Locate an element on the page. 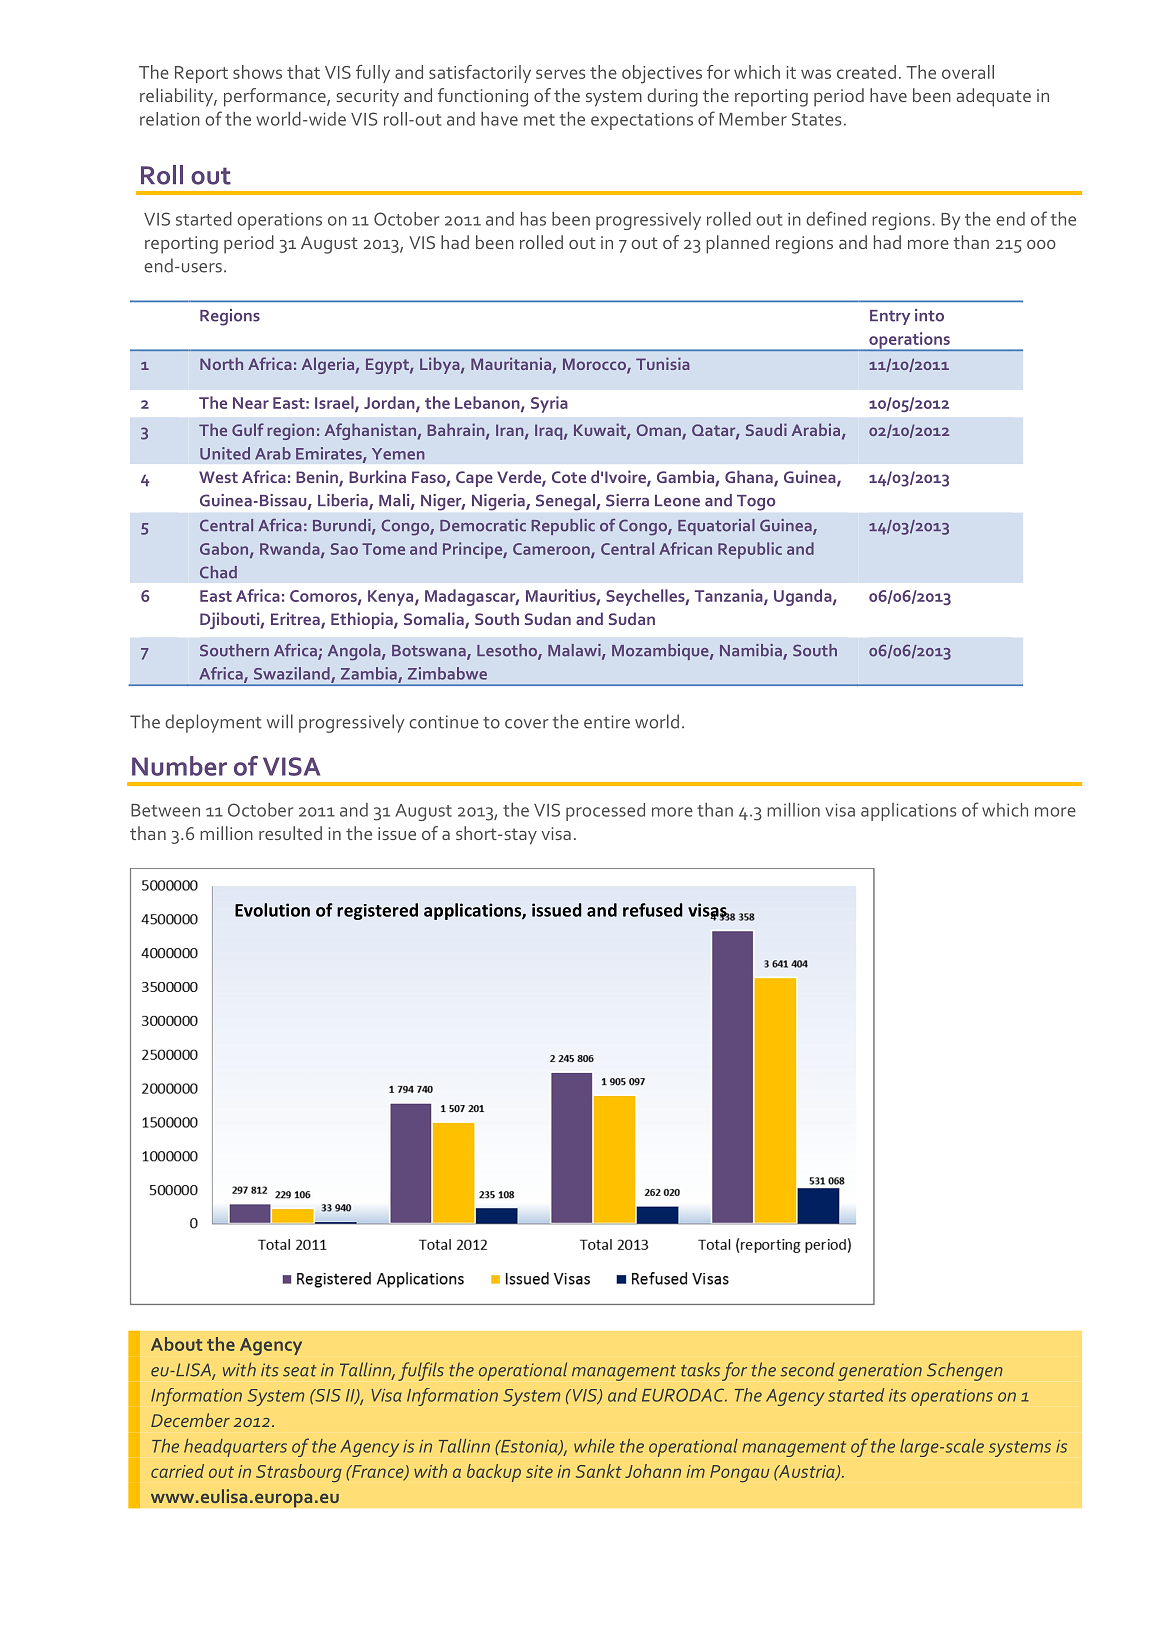  met is located at coordinates (539, 120).
